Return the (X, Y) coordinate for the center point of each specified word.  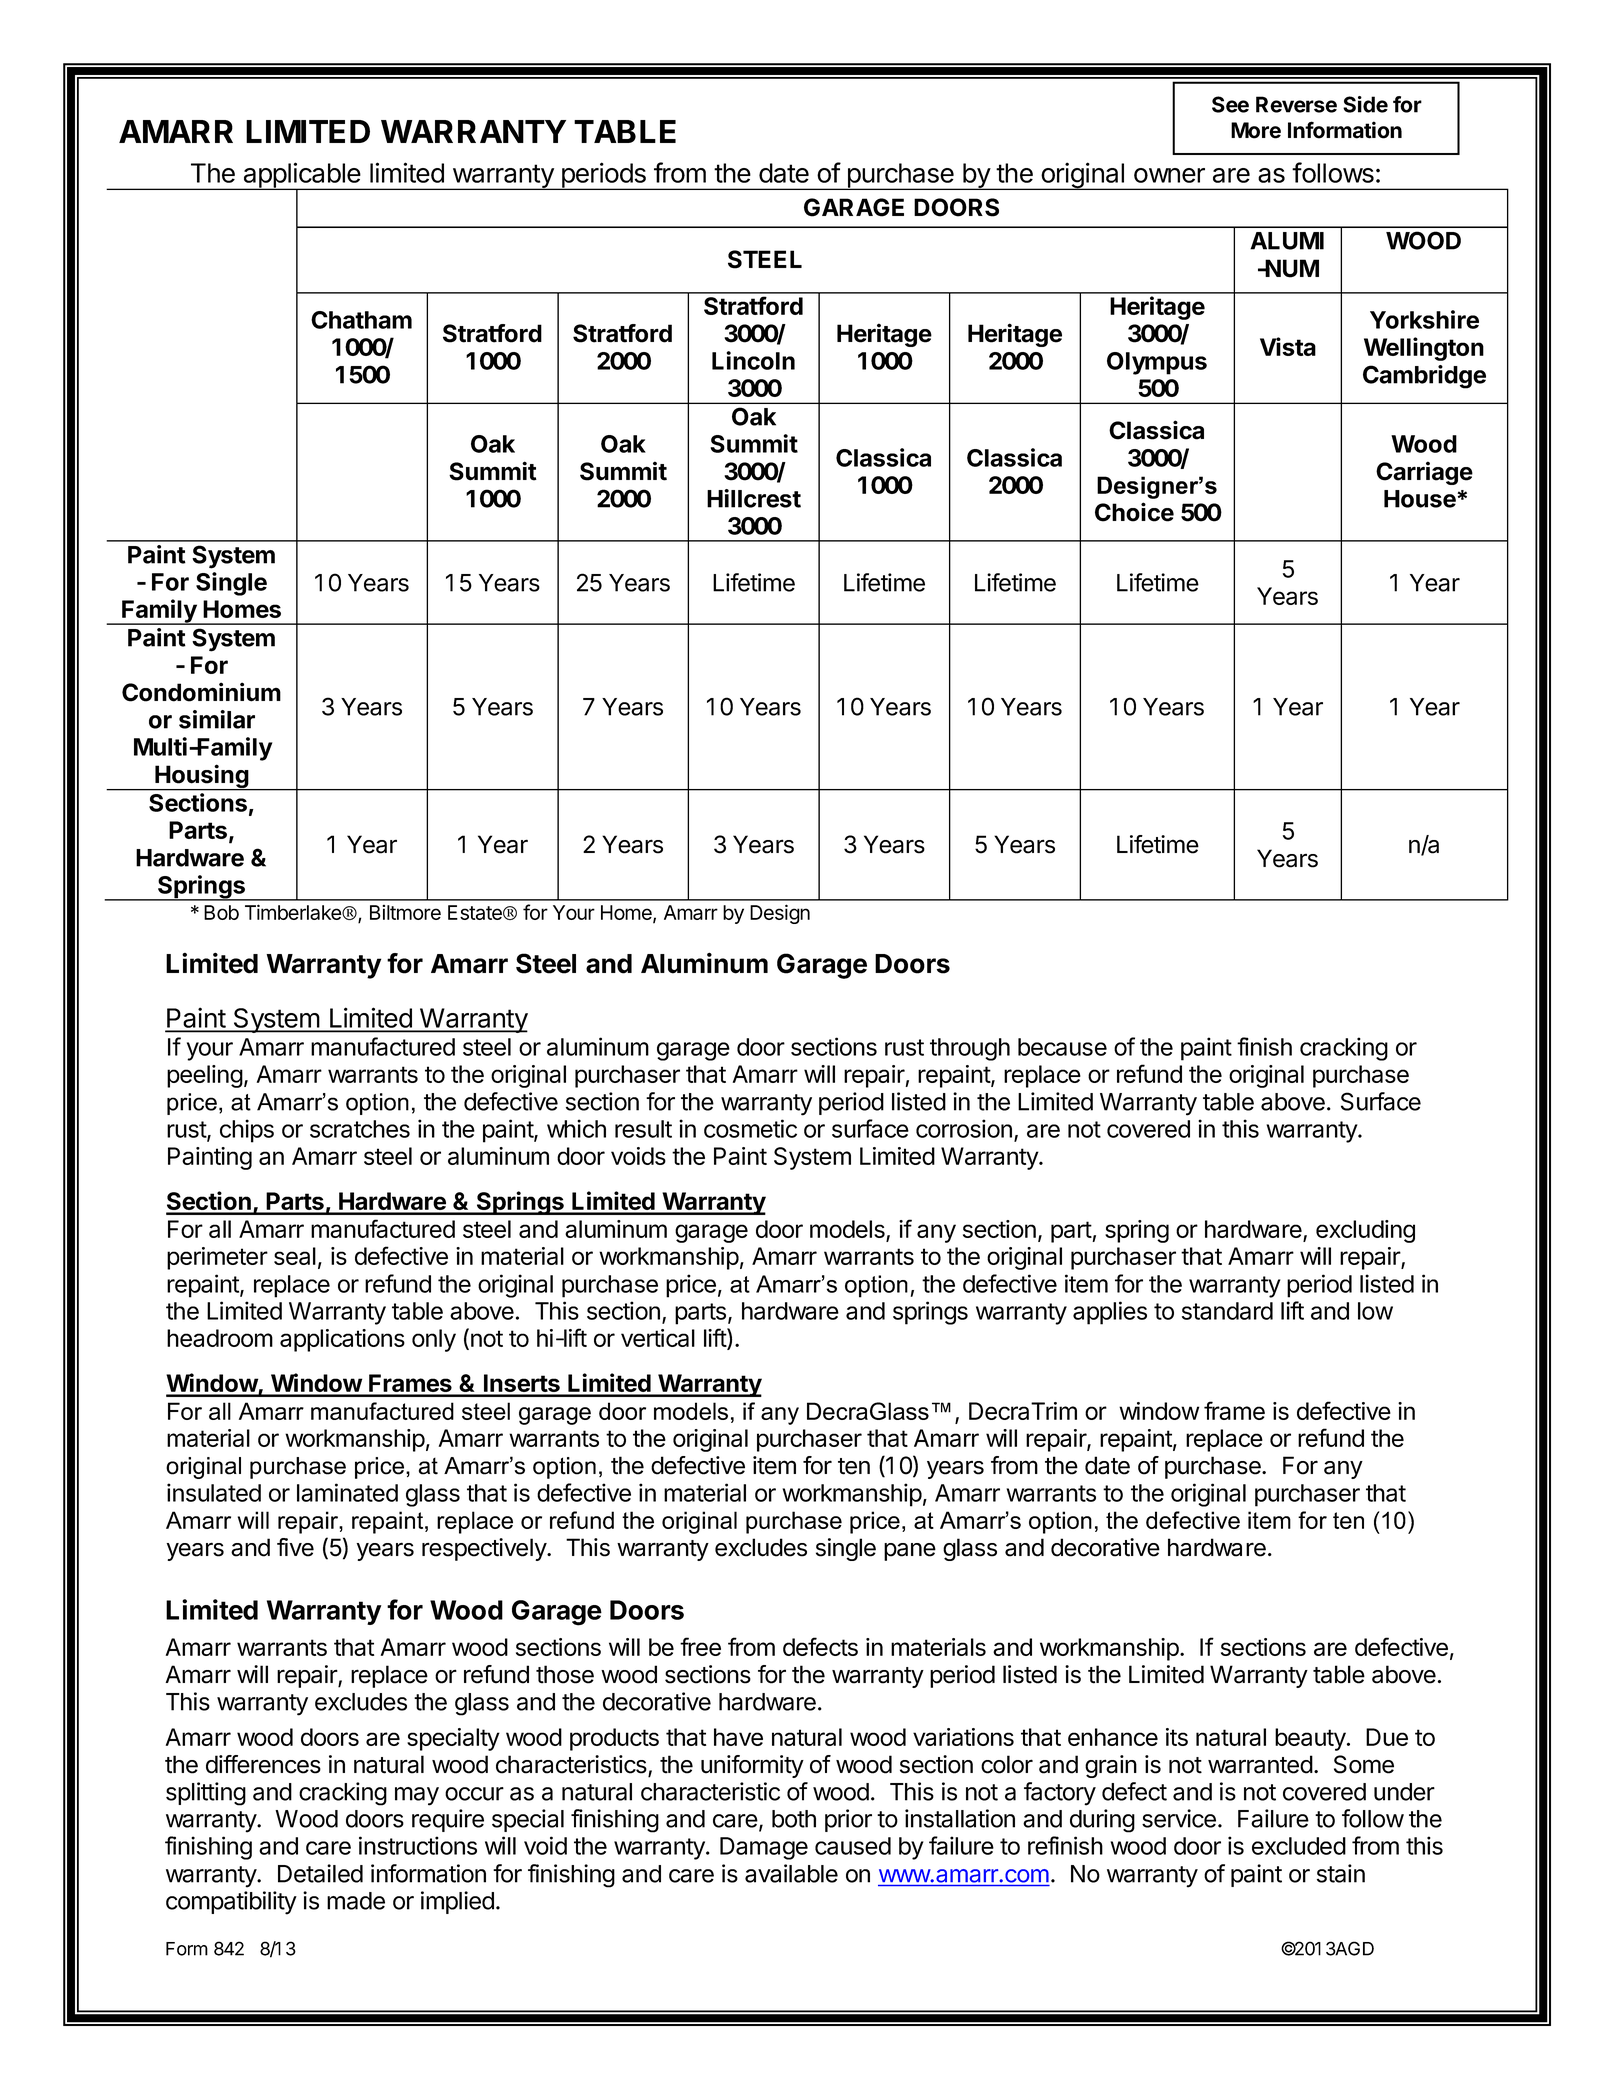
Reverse (1296, 104)
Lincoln (753, 360)
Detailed (320, 1873)
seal (295, 1256)
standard (1227, 1311)
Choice (1134, 512)
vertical (658, 1338)
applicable (302, 176)
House (1421, 499)
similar (217, 719)
